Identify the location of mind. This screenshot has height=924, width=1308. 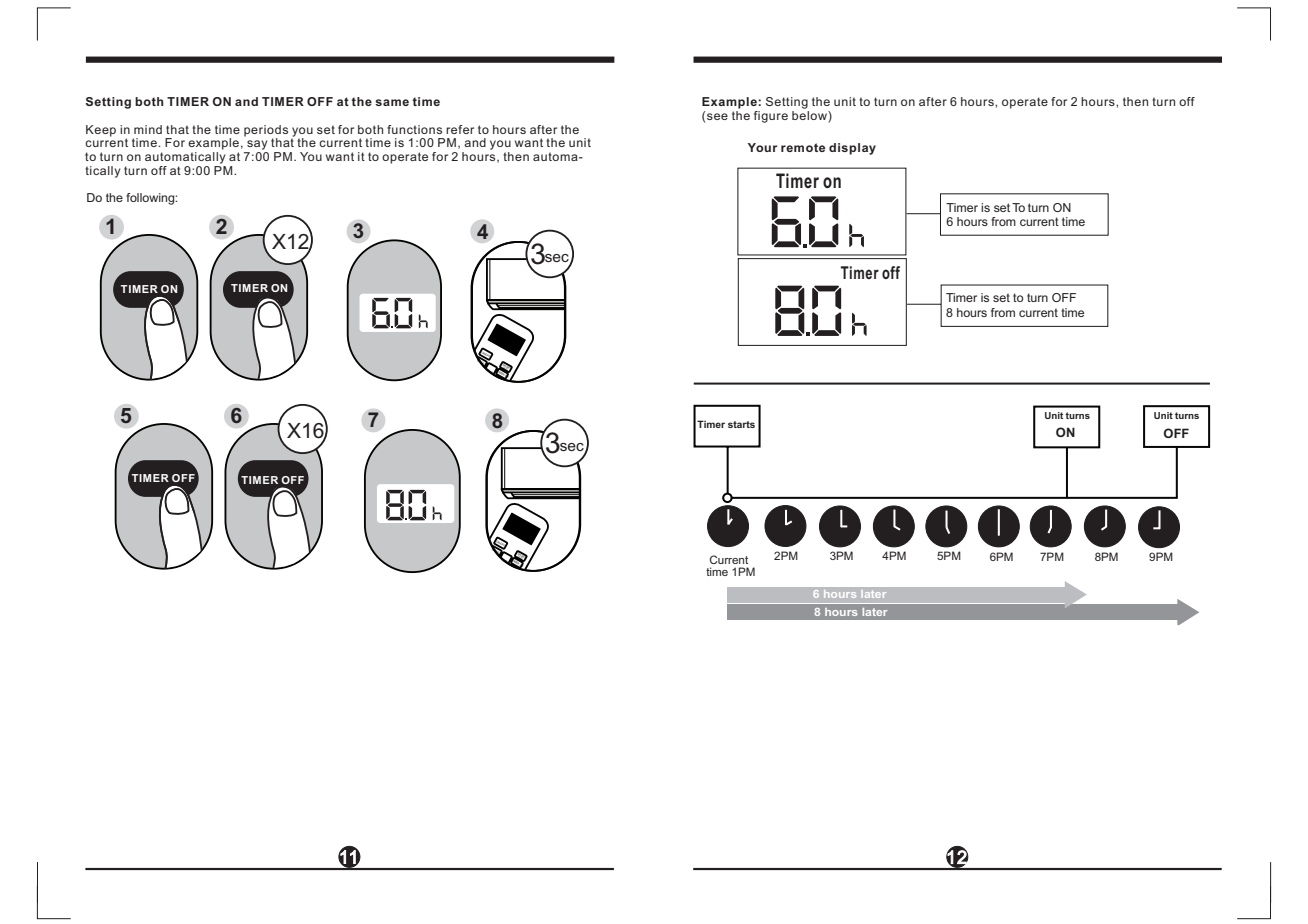
(148, 129).
